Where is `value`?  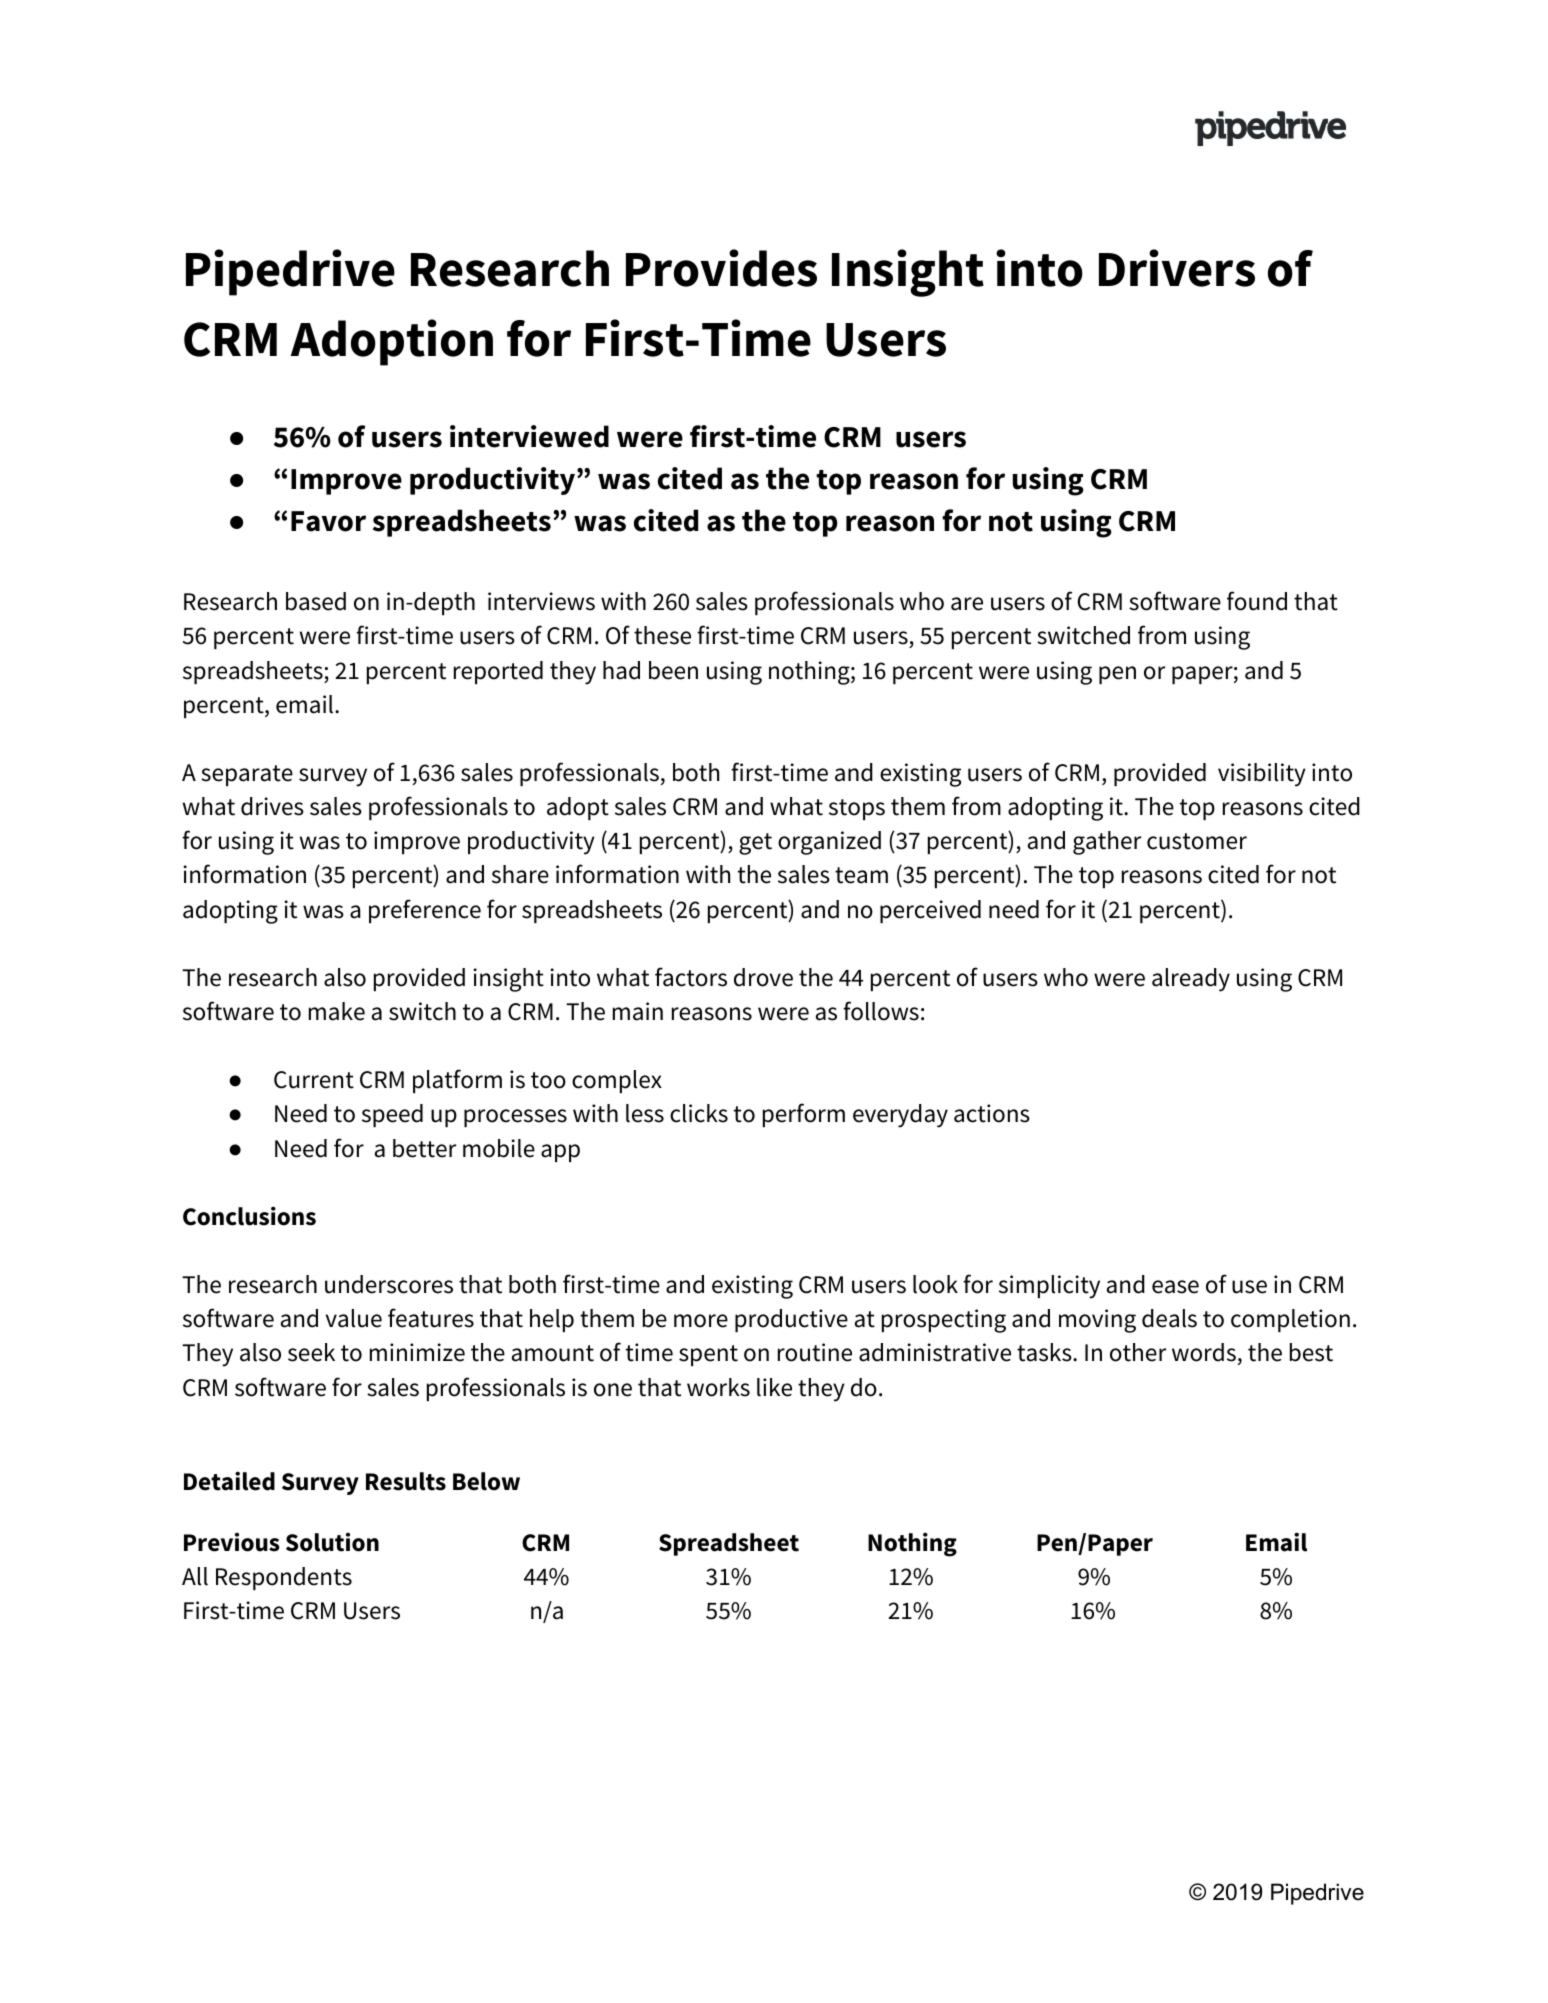 value is located at coordinates (354, 1318).
